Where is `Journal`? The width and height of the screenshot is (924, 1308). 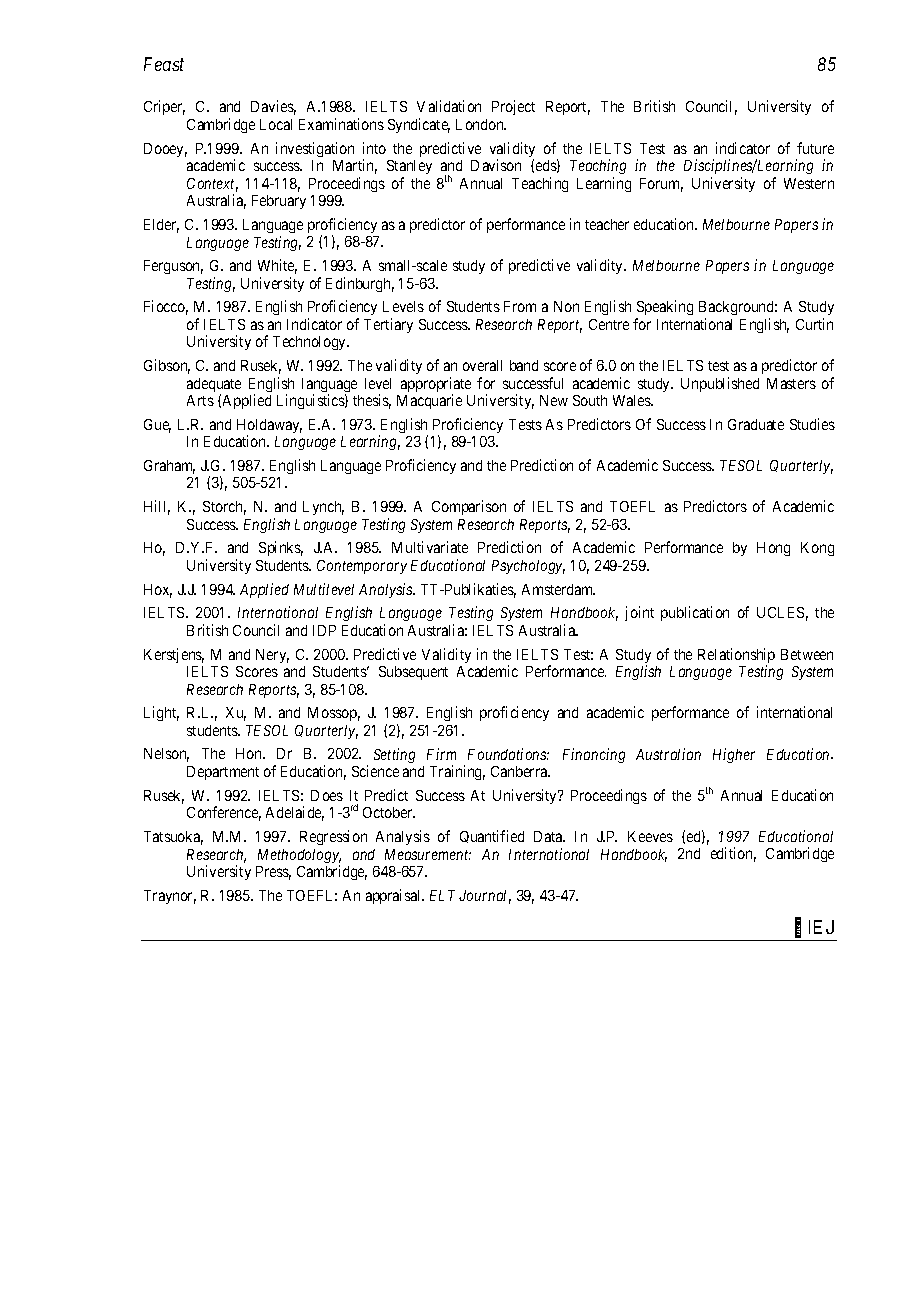 Journal is located at coordinates (485, 897).
